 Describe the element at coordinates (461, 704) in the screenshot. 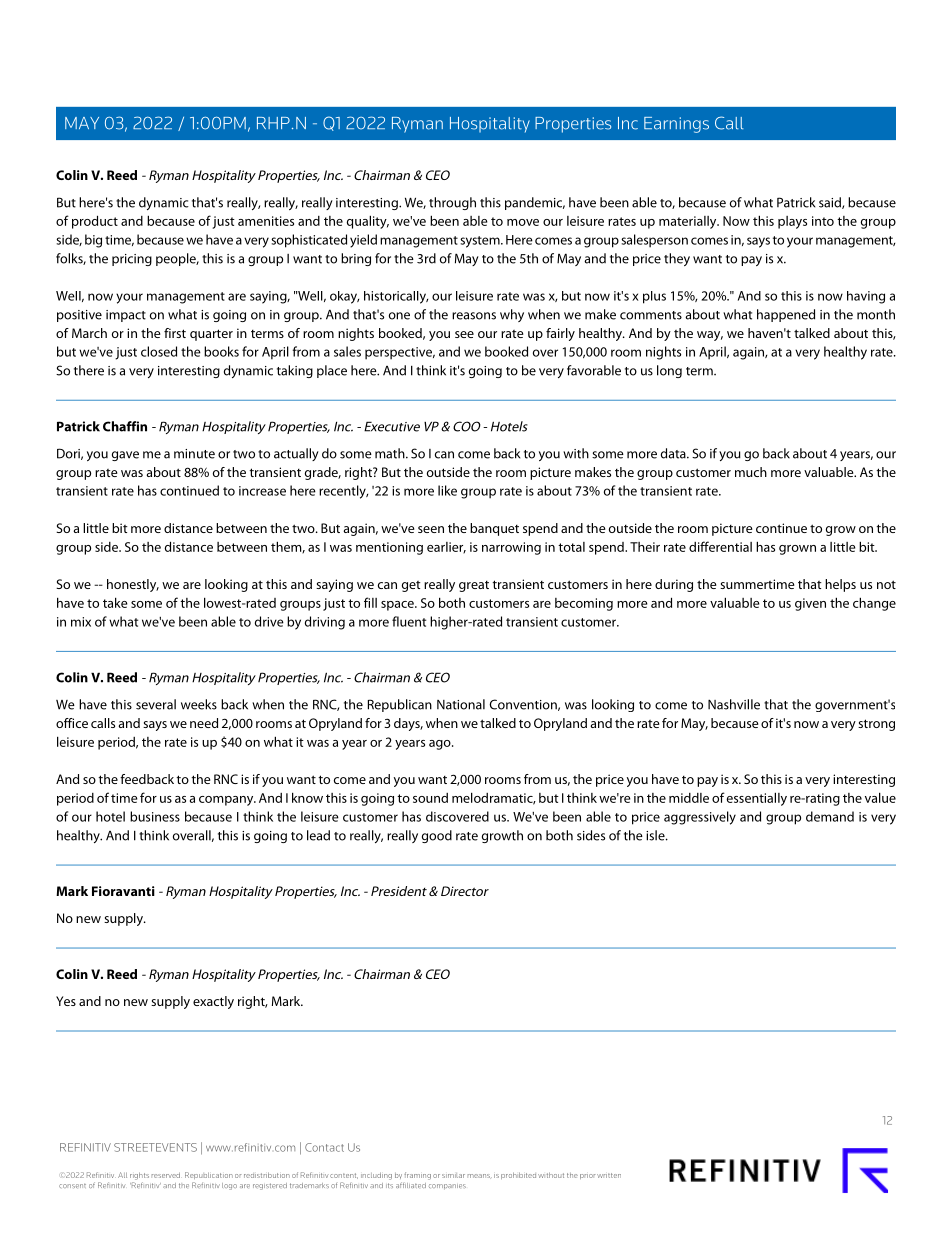

I see `National` at that location.
